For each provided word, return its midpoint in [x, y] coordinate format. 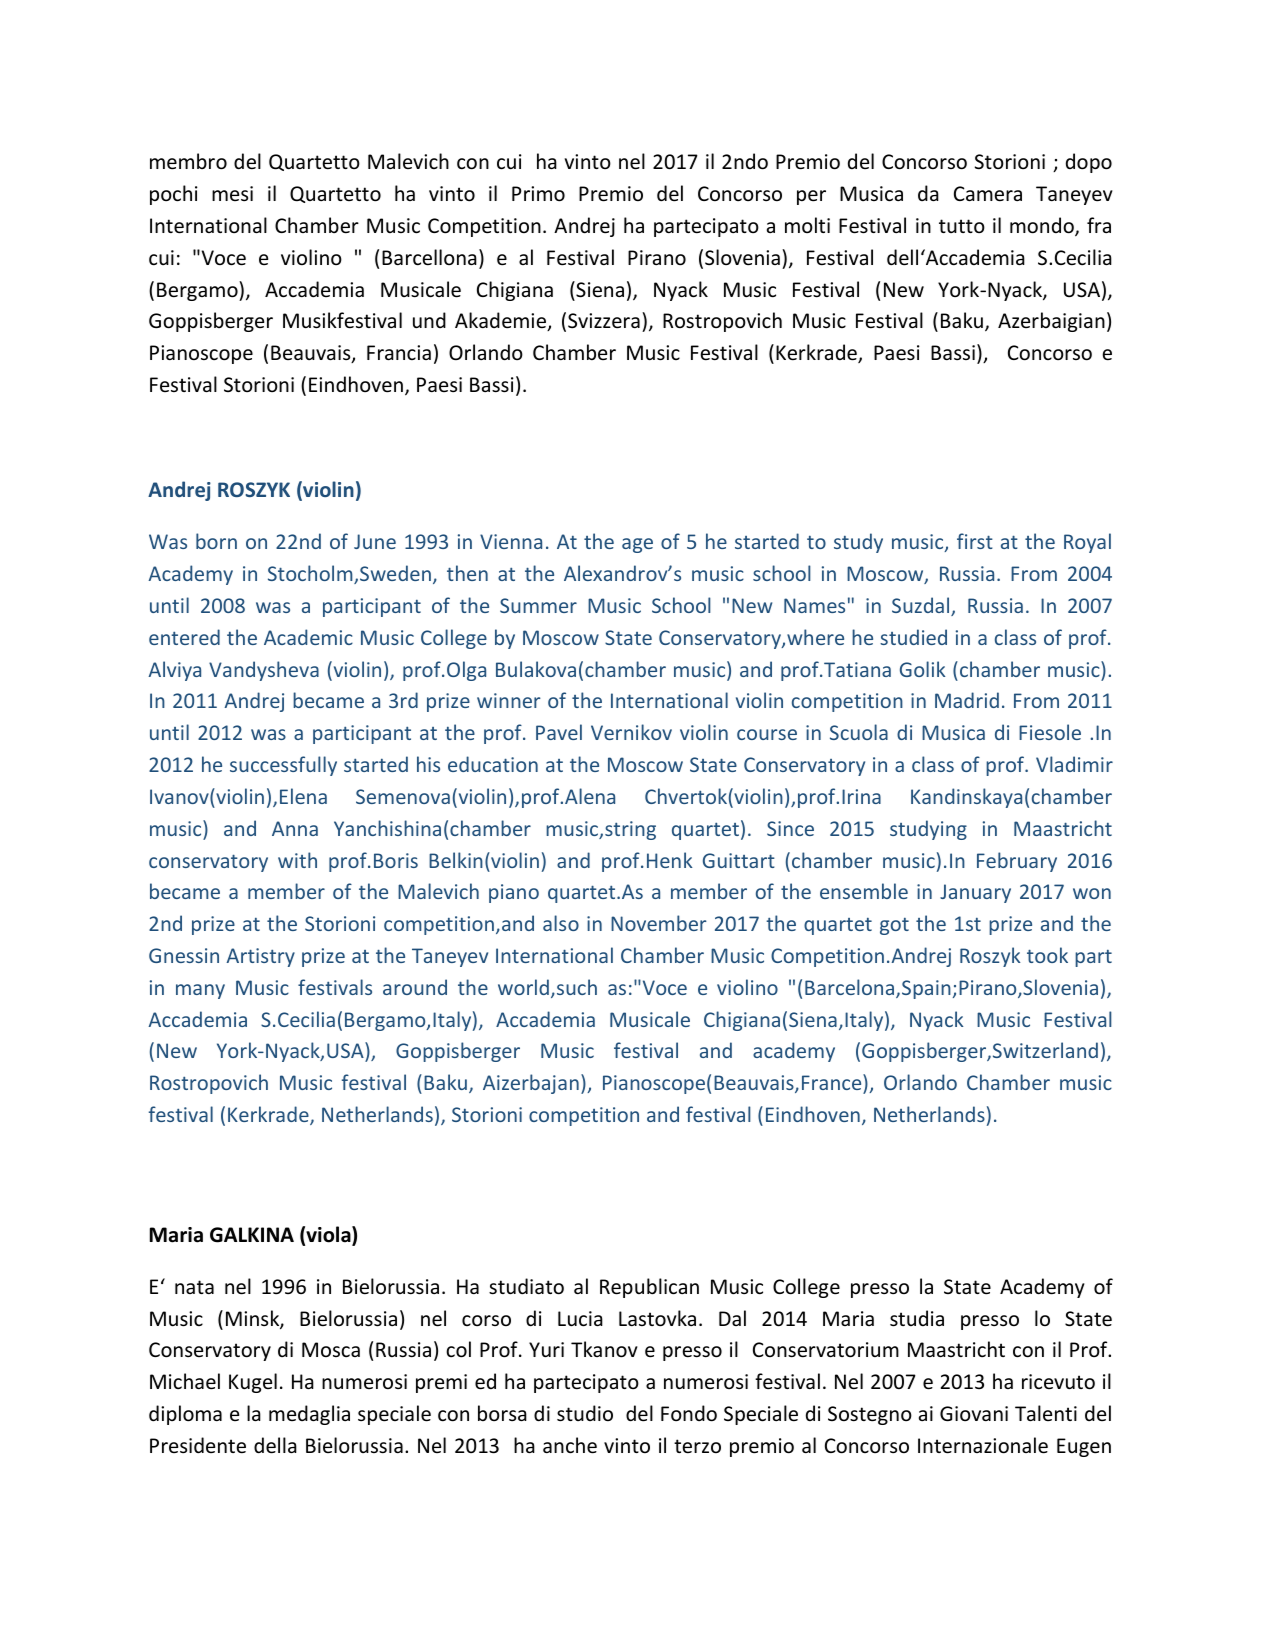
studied [913, 637]
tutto [962, 226]
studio [585, 1413]
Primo [538, 194]
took [1047, 955]
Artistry [260, 957]
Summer [538, 605]
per [811, 197]
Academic [308, 637]
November [659, 923]
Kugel [253, 1383]
